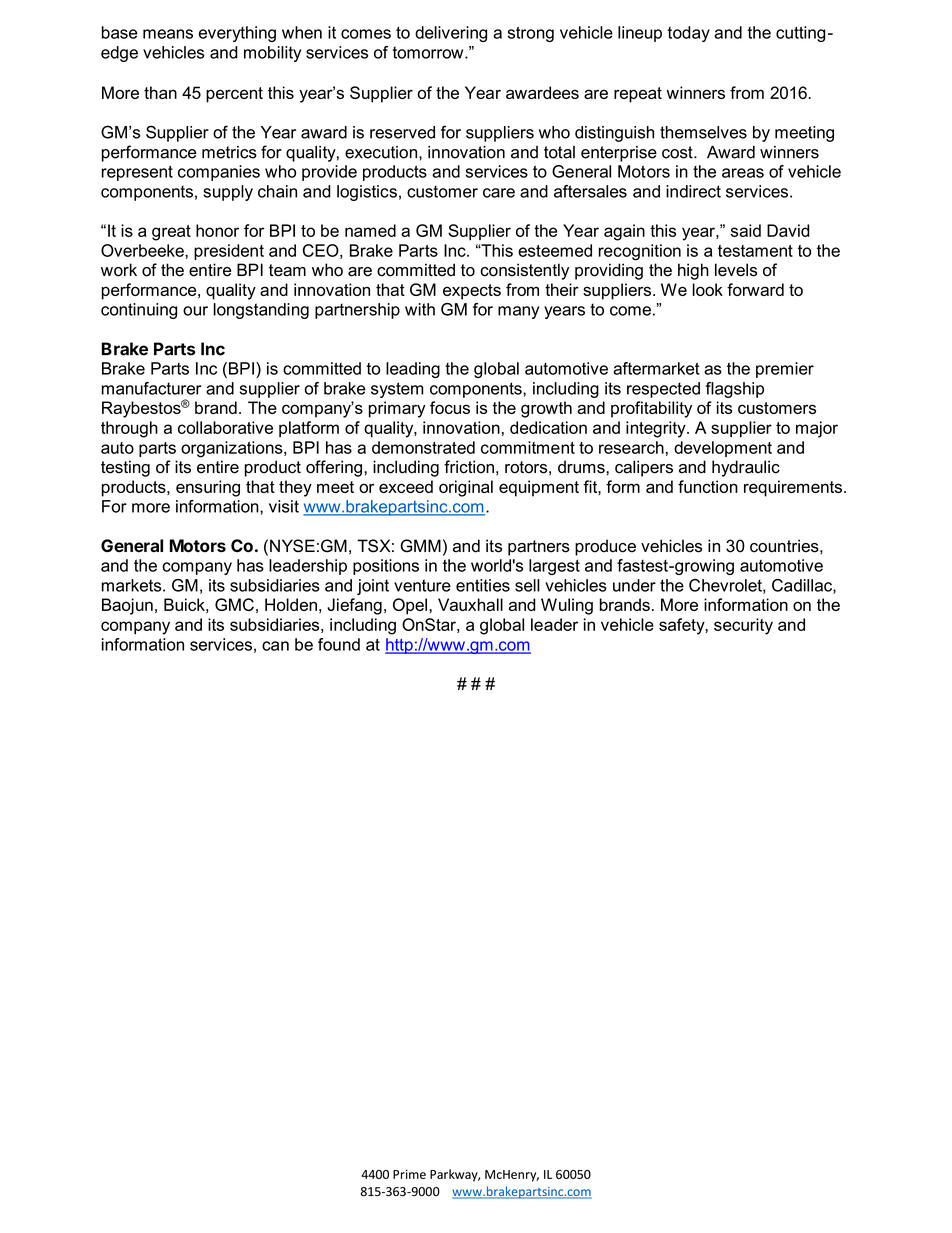  Describe the element at coordinates (634, 585) in the document. I see `under` at that location.
